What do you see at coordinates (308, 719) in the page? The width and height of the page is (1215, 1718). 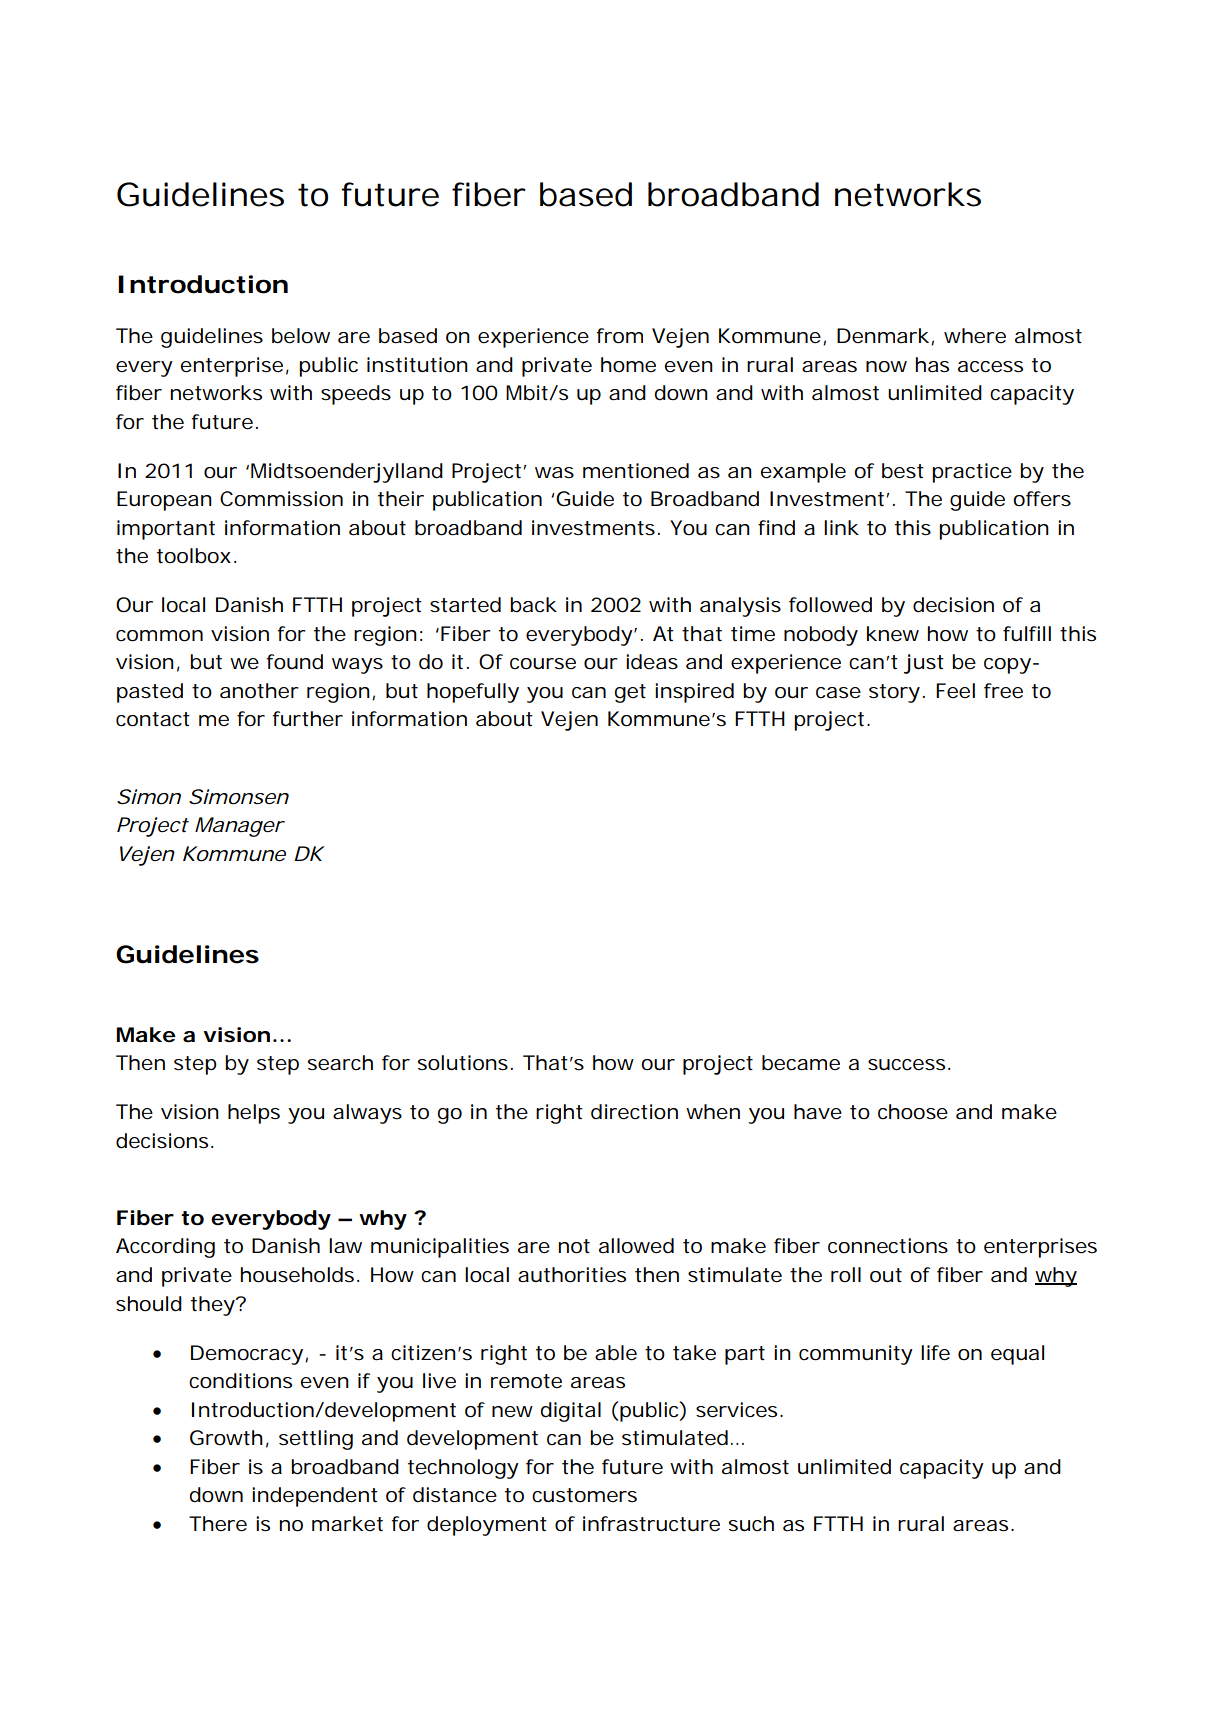 I see `further` at bounding box center [308, 719].
